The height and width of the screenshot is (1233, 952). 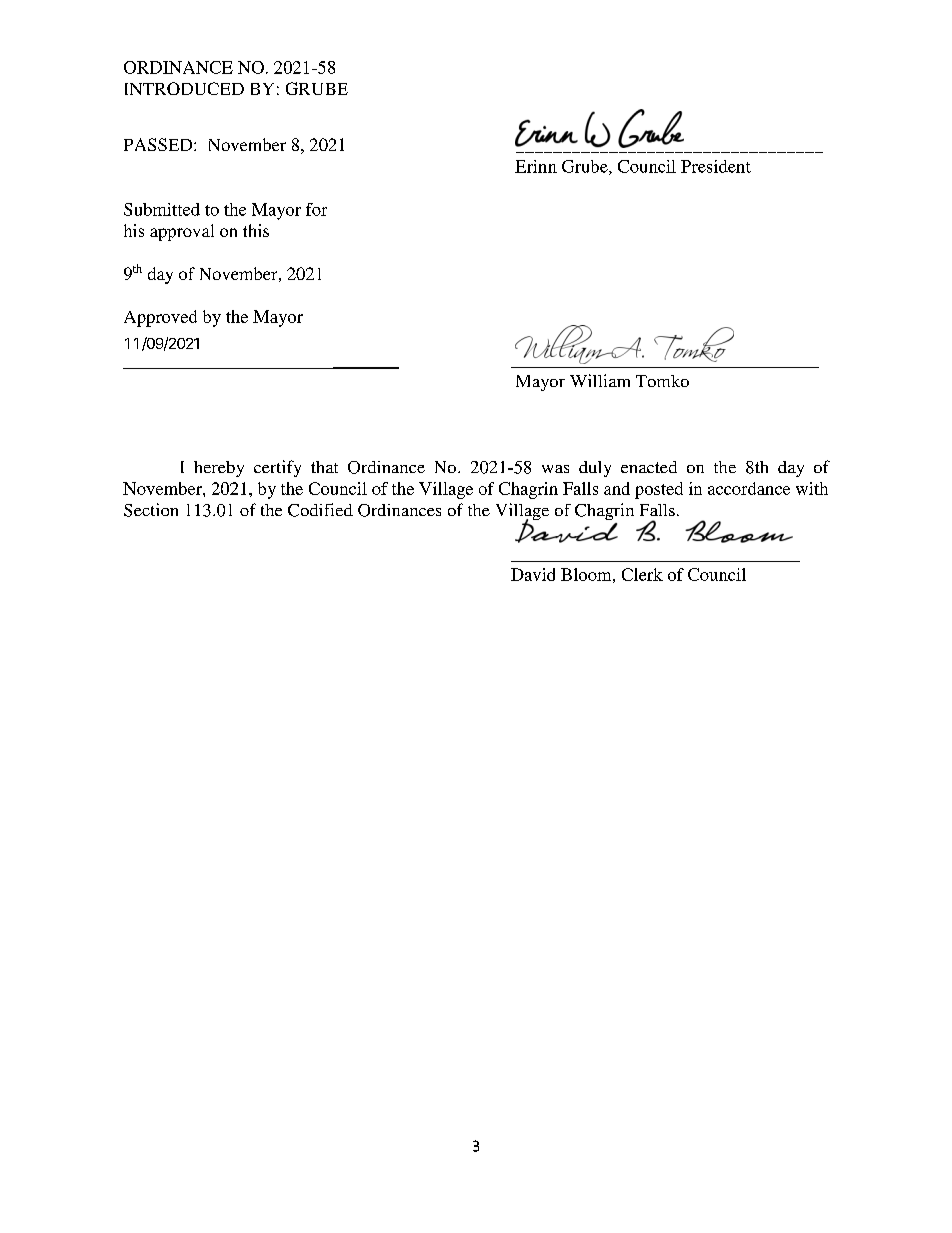 What do you see at coordinates (555, 469) in the screenshot?
I see `was` at bounding box center [555, 469].
